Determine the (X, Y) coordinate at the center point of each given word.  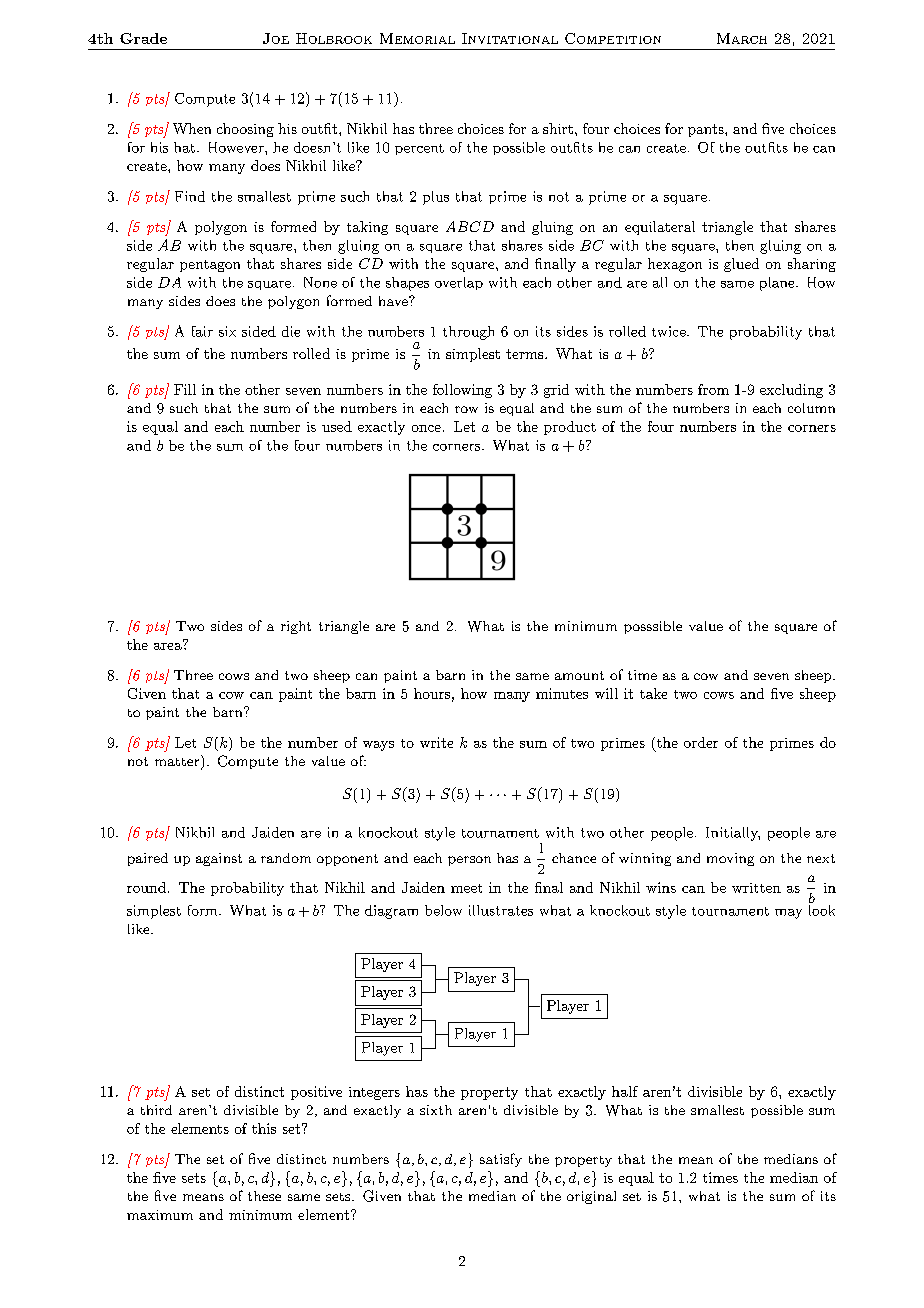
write (436, 742)
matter (178, 762)
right (296, 627)
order (701, 742)
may (788, 914)
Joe (276, 38)
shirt (558, 128)
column (811, 408)
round (146, 887)
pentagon (210, 266)
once (426, 428)
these (264, 1196)
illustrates (501, 910)
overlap (459, 283)
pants (706, 130)
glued (741, 265)
